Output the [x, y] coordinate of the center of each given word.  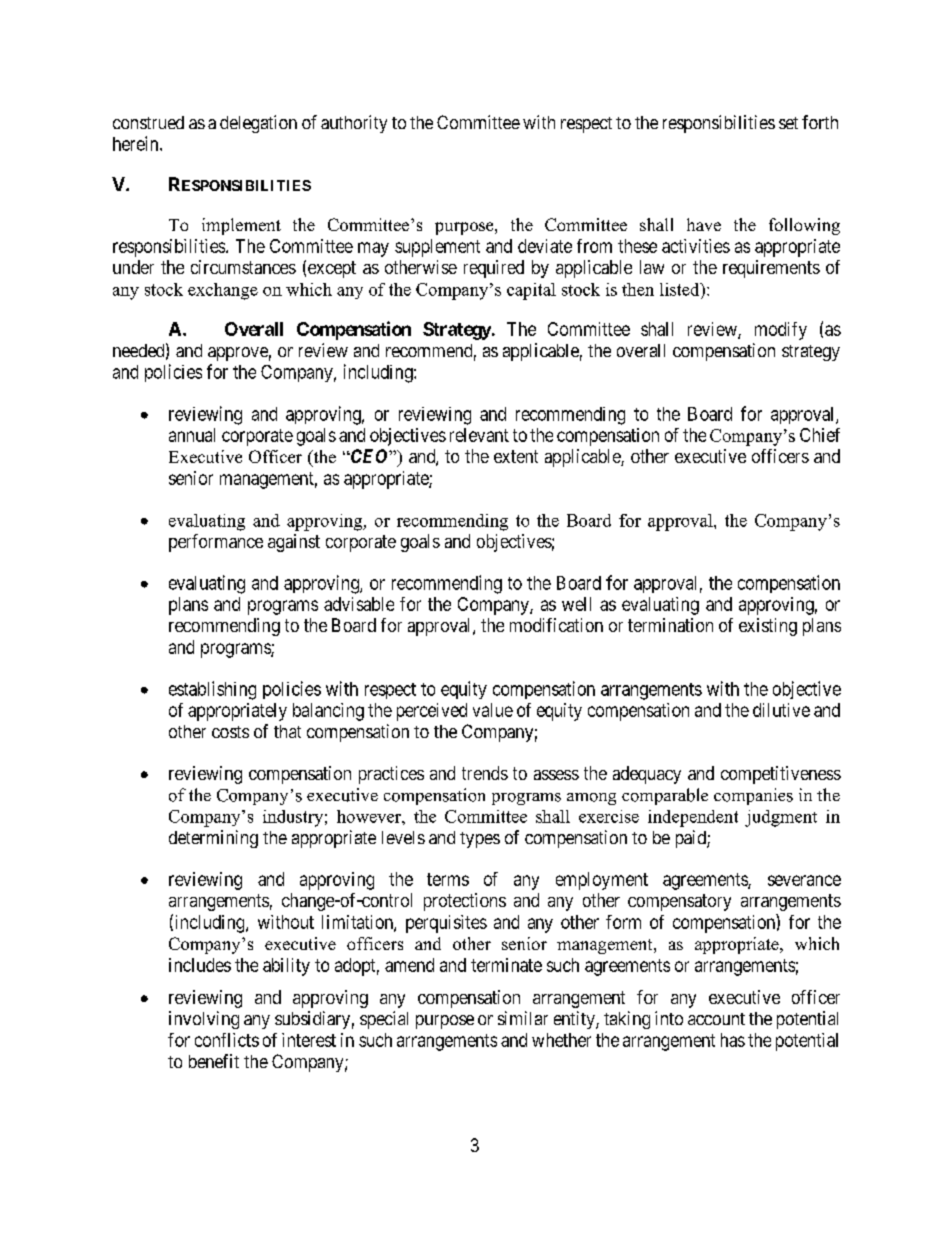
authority [354, 124]
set [788, 123]
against [294, 543]
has [733, 1040]
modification [556, 625]
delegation [258, 124]
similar [523, 1018]
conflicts [227, 1040]
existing [768, 627]
